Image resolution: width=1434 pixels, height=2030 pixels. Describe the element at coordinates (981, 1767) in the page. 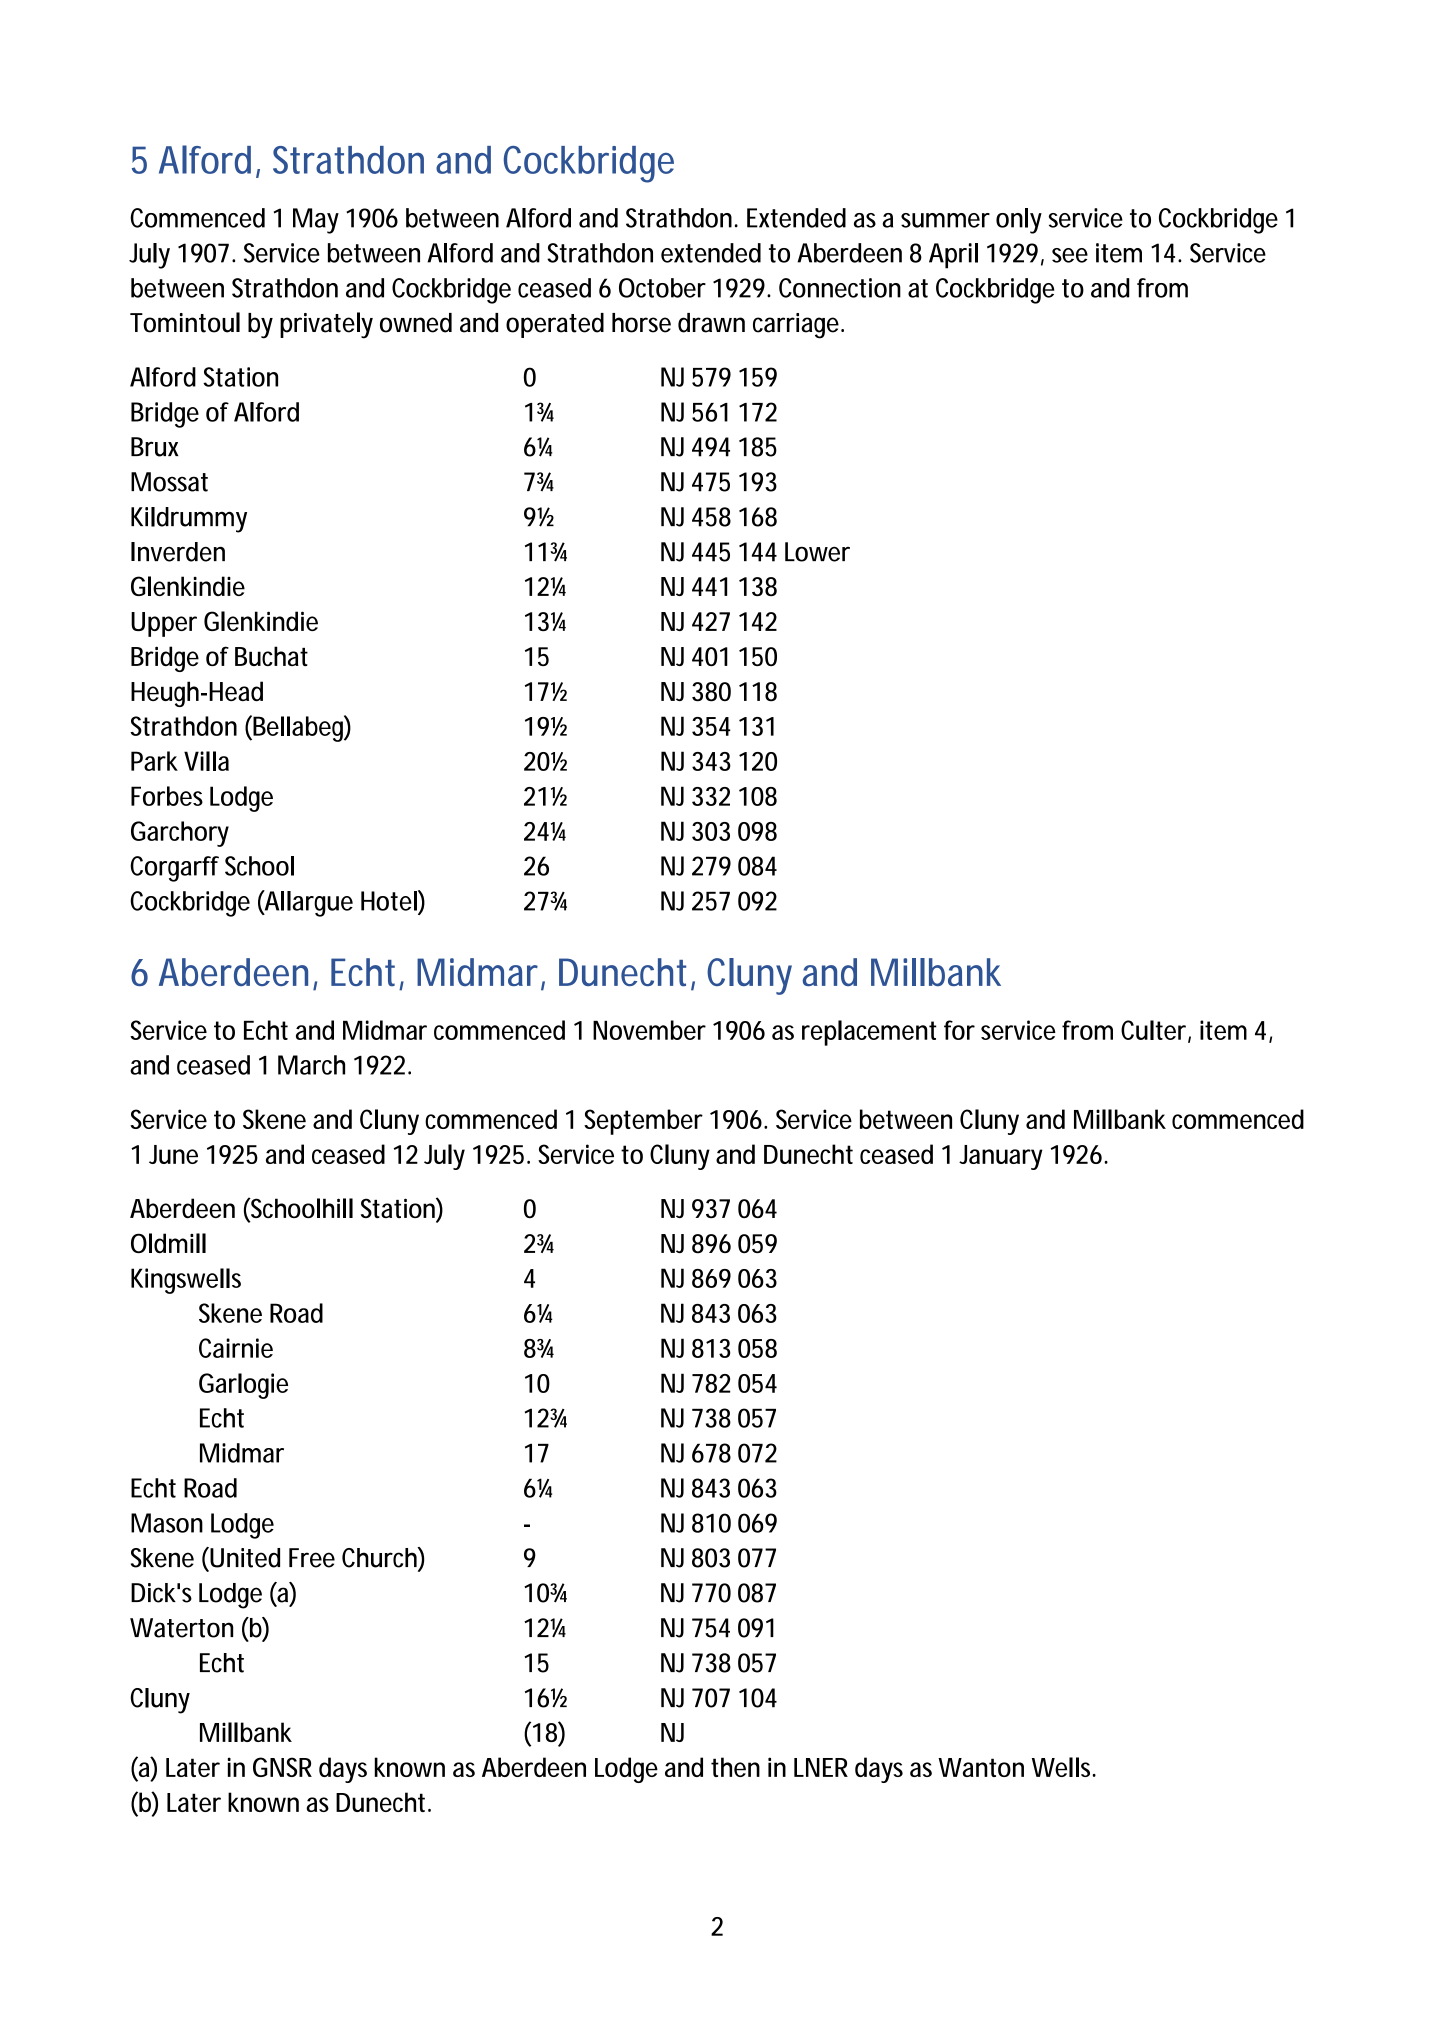

I see `Wanton` at that location.
